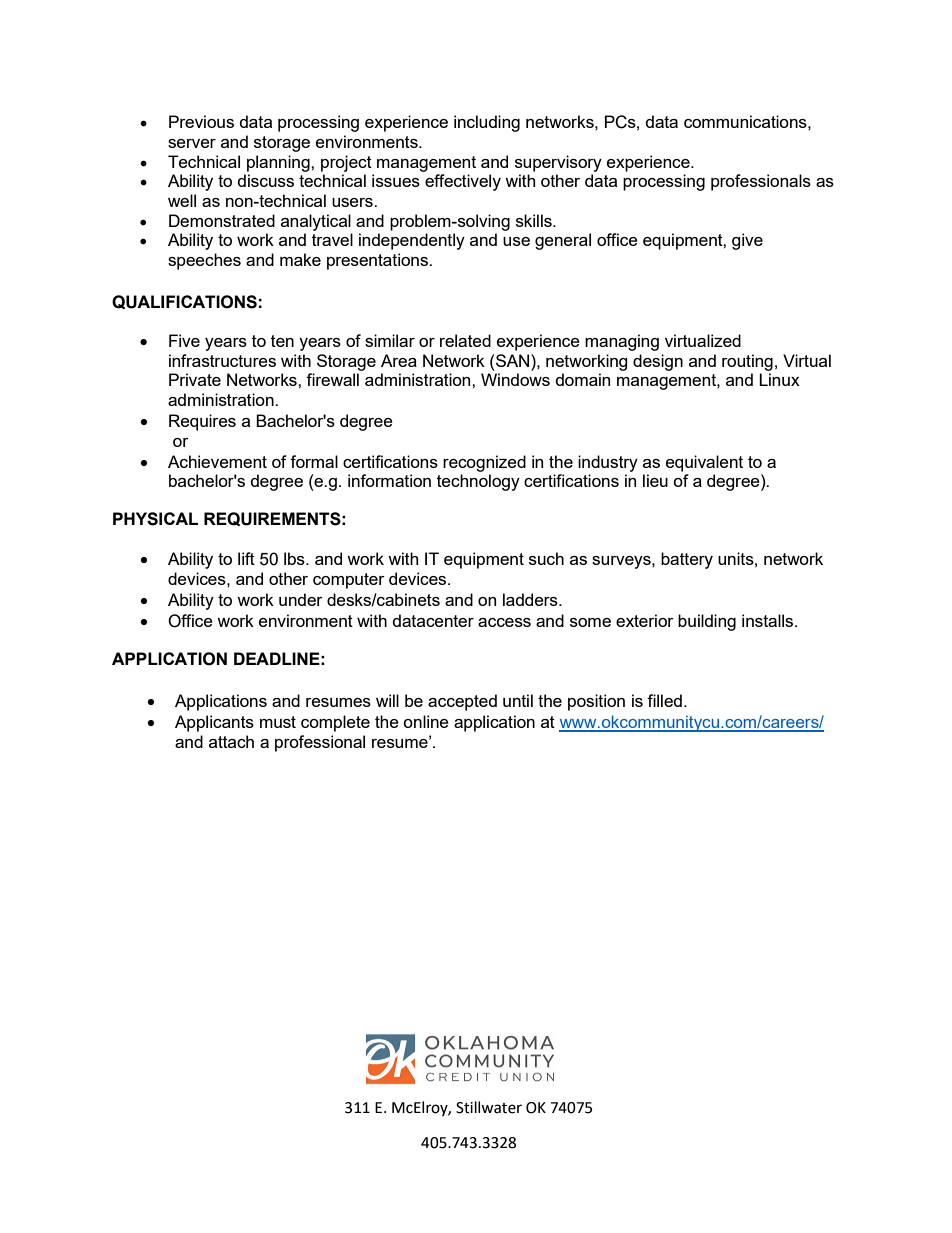 This image has width=952, height=1233. I want to click on Achievement, so click(217, 461).
